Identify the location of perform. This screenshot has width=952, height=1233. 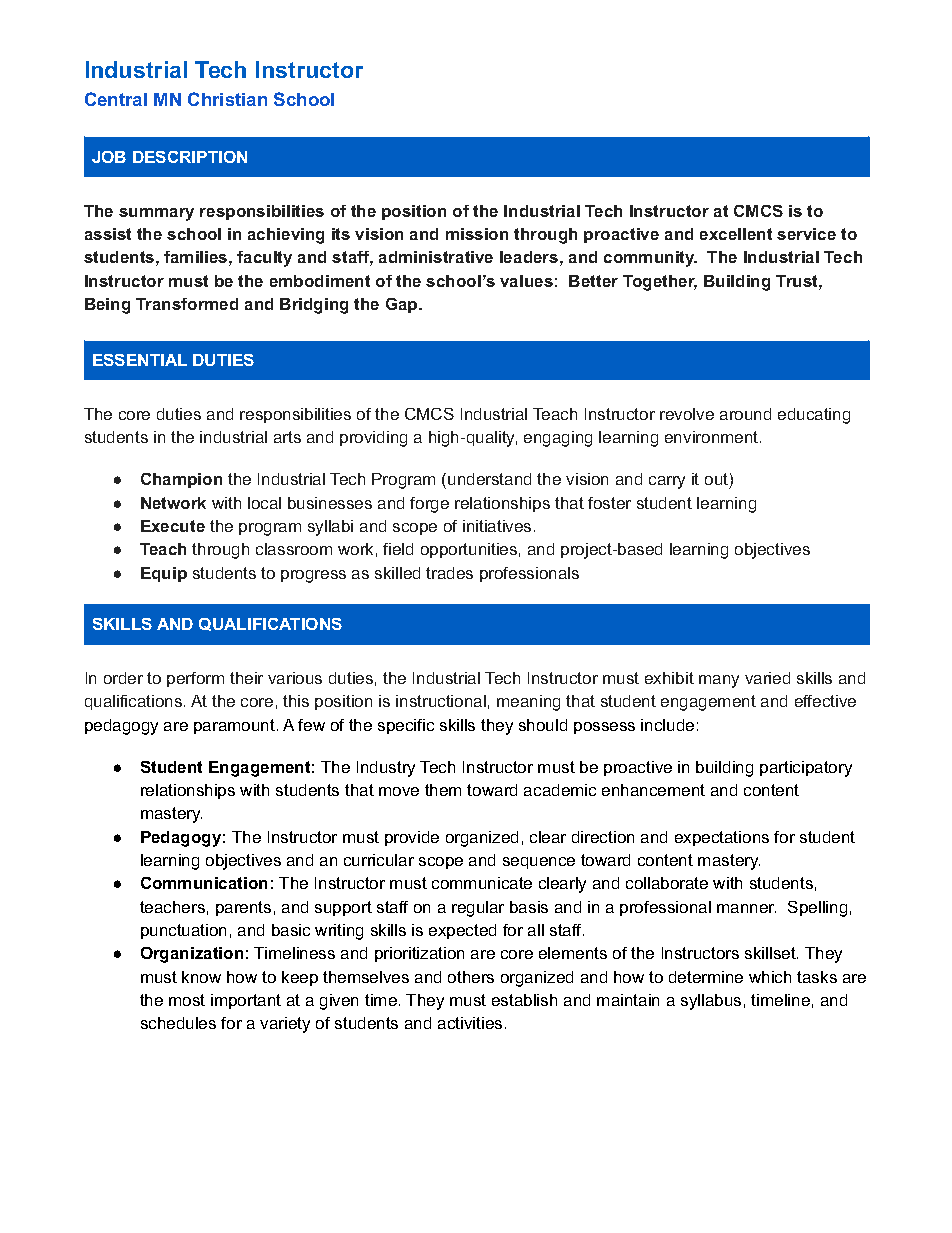
(195, 679).
